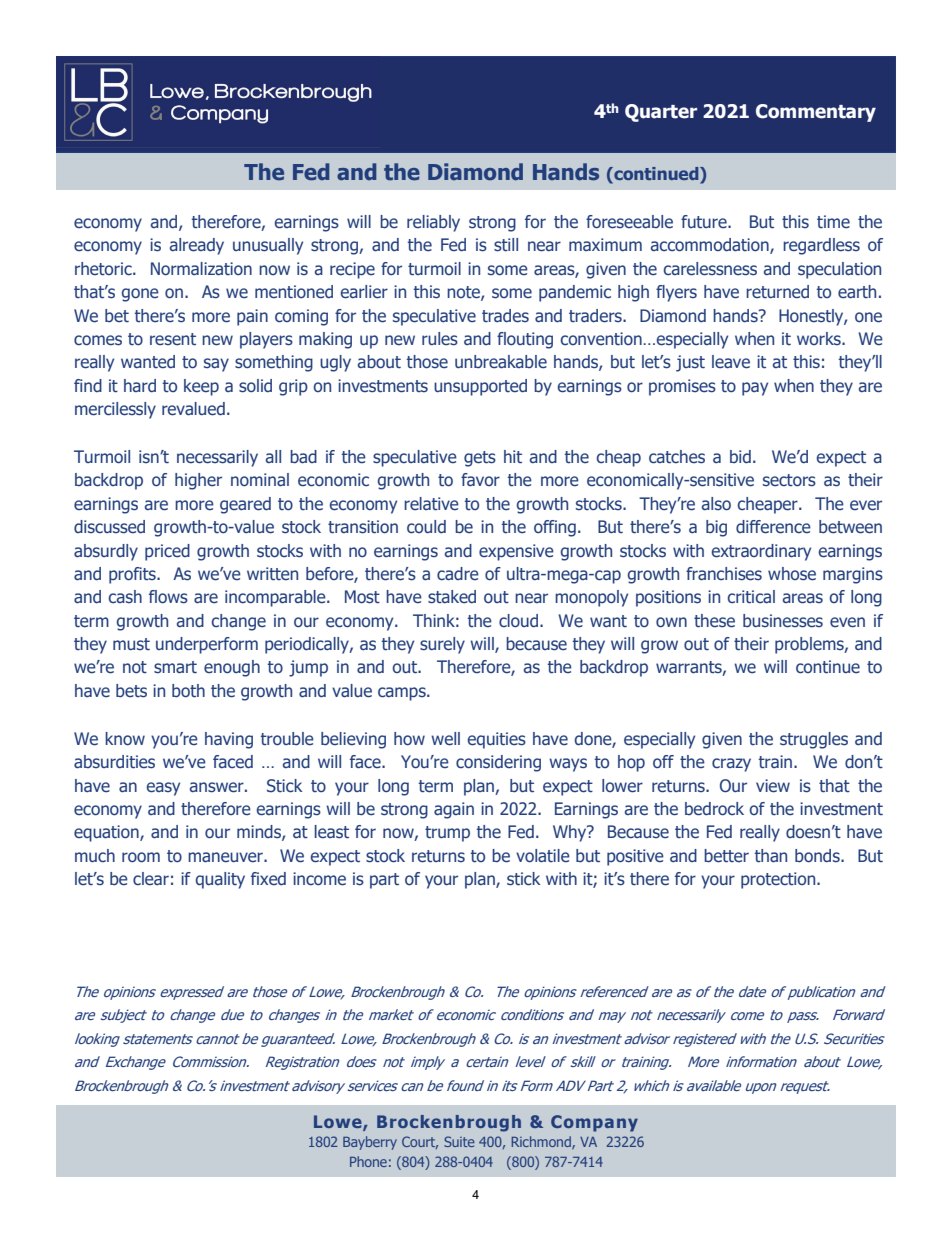 The image size is (952, 1233). What do you see at coordinates (480, 479) in the screenshot?
I see `favor` at bounding box center [480, 479].
